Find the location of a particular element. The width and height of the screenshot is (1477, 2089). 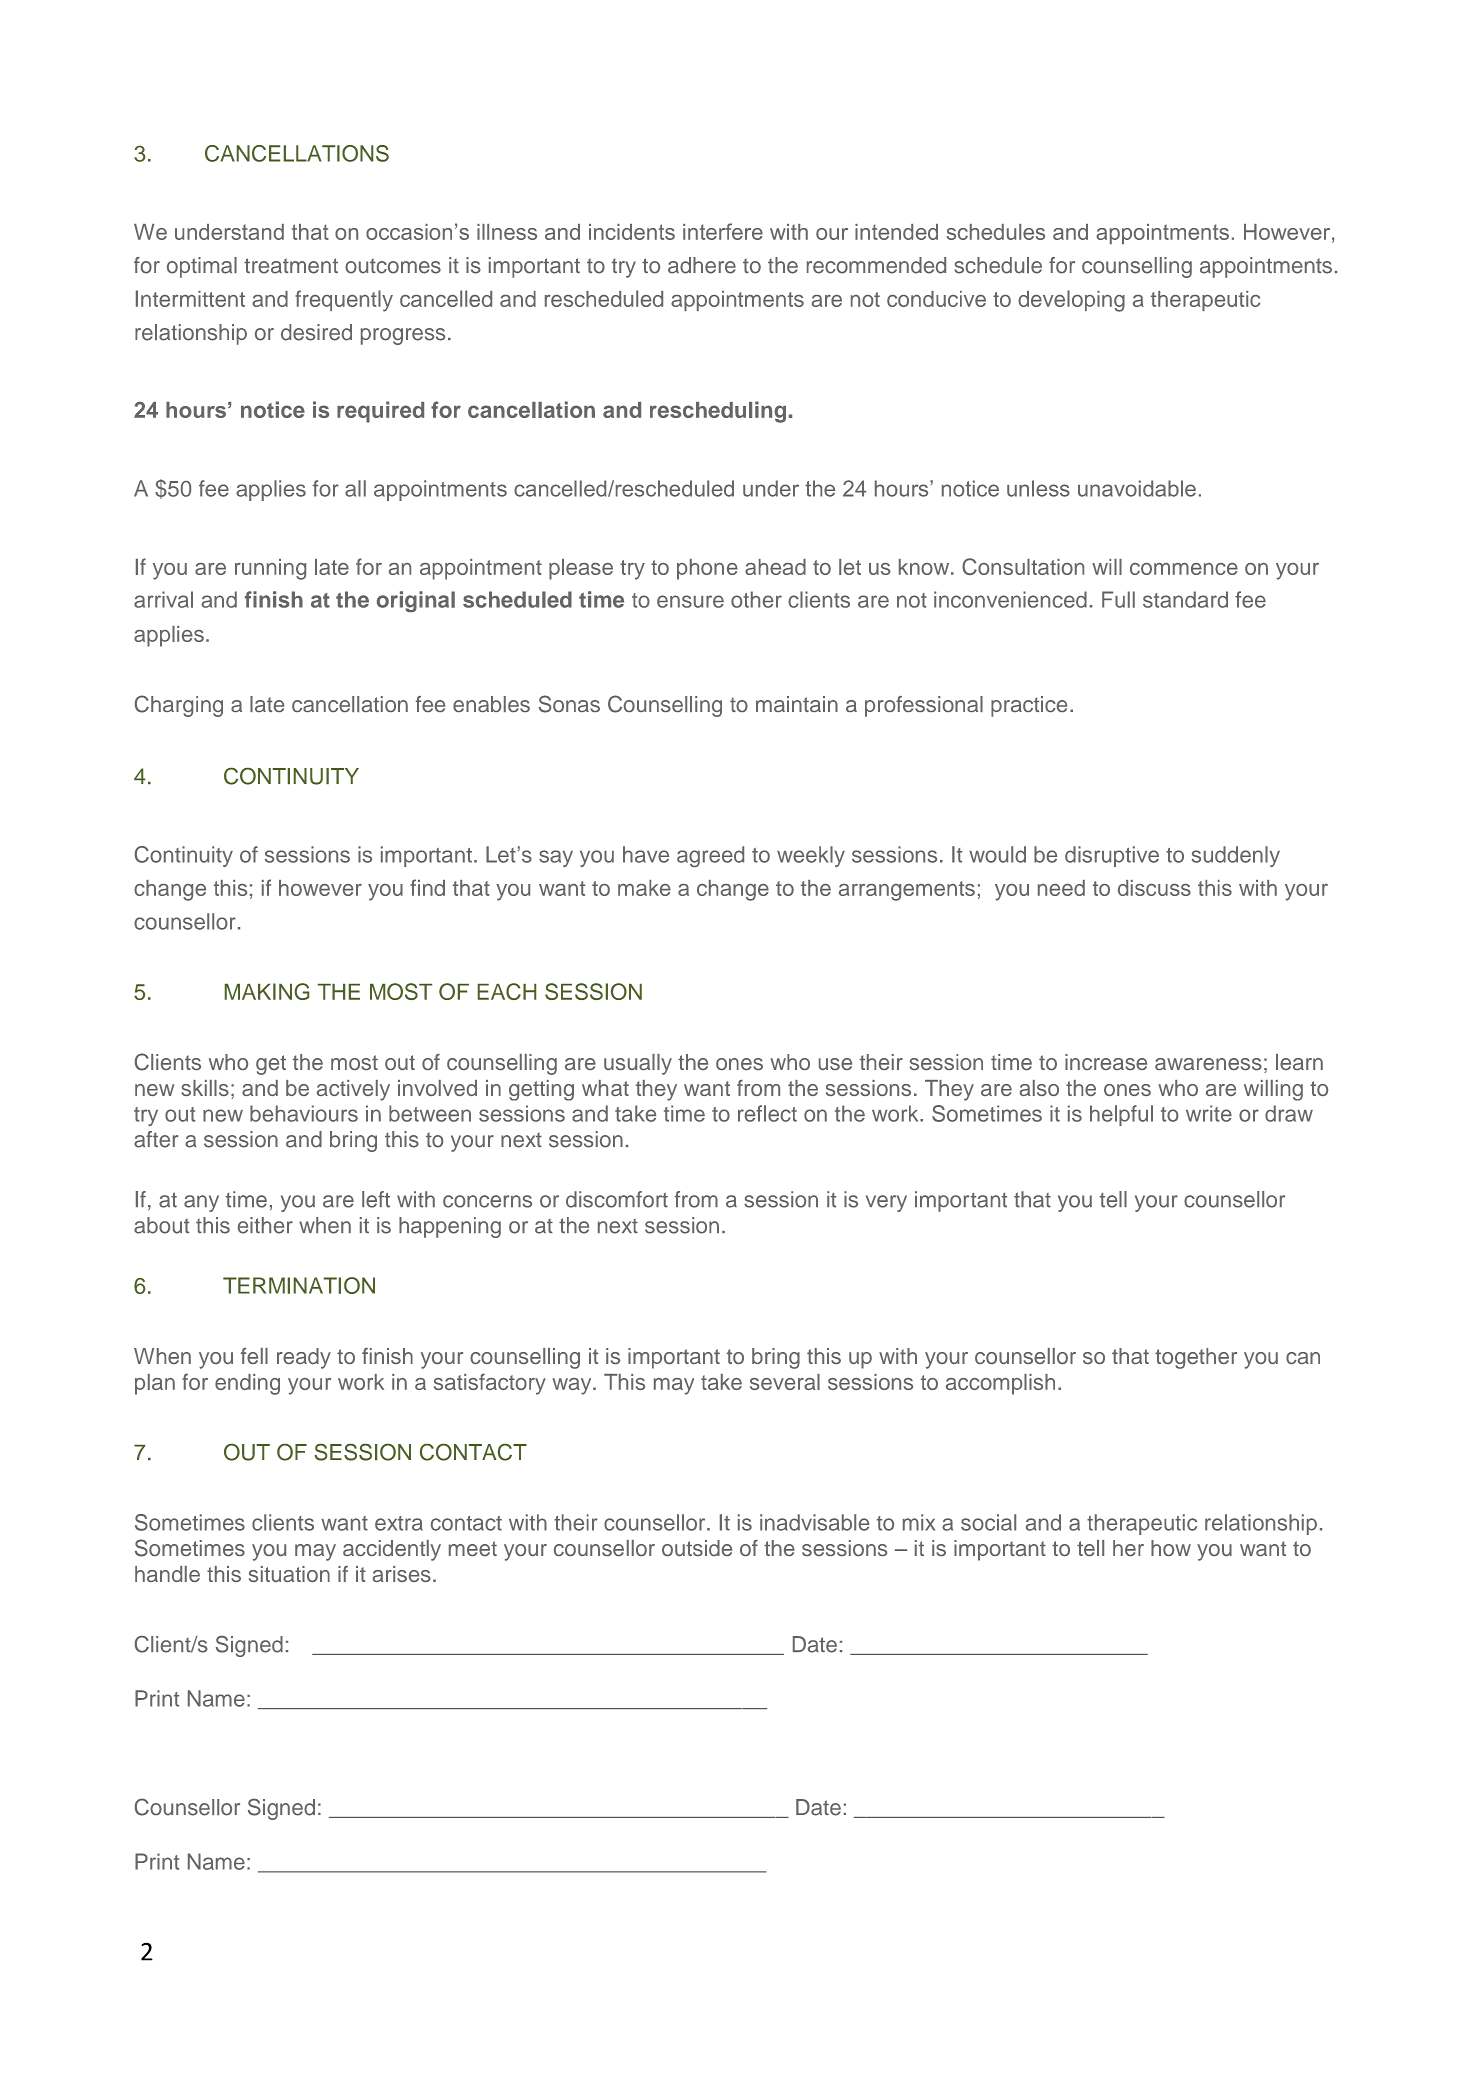

social is located at coordinates (988, 1522).
